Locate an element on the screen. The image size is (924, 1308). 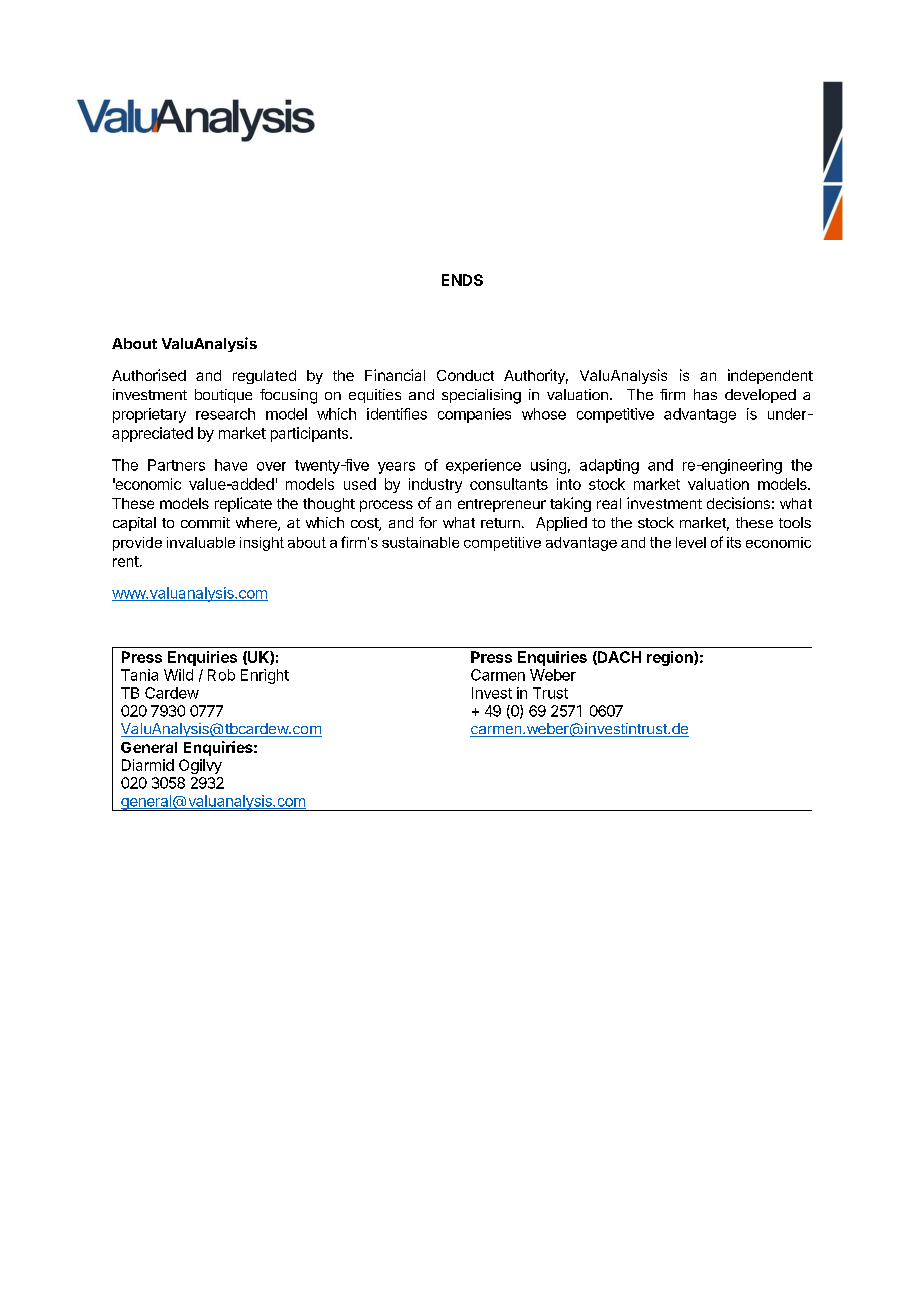
ENDS is located at coordinates (462, 280).
